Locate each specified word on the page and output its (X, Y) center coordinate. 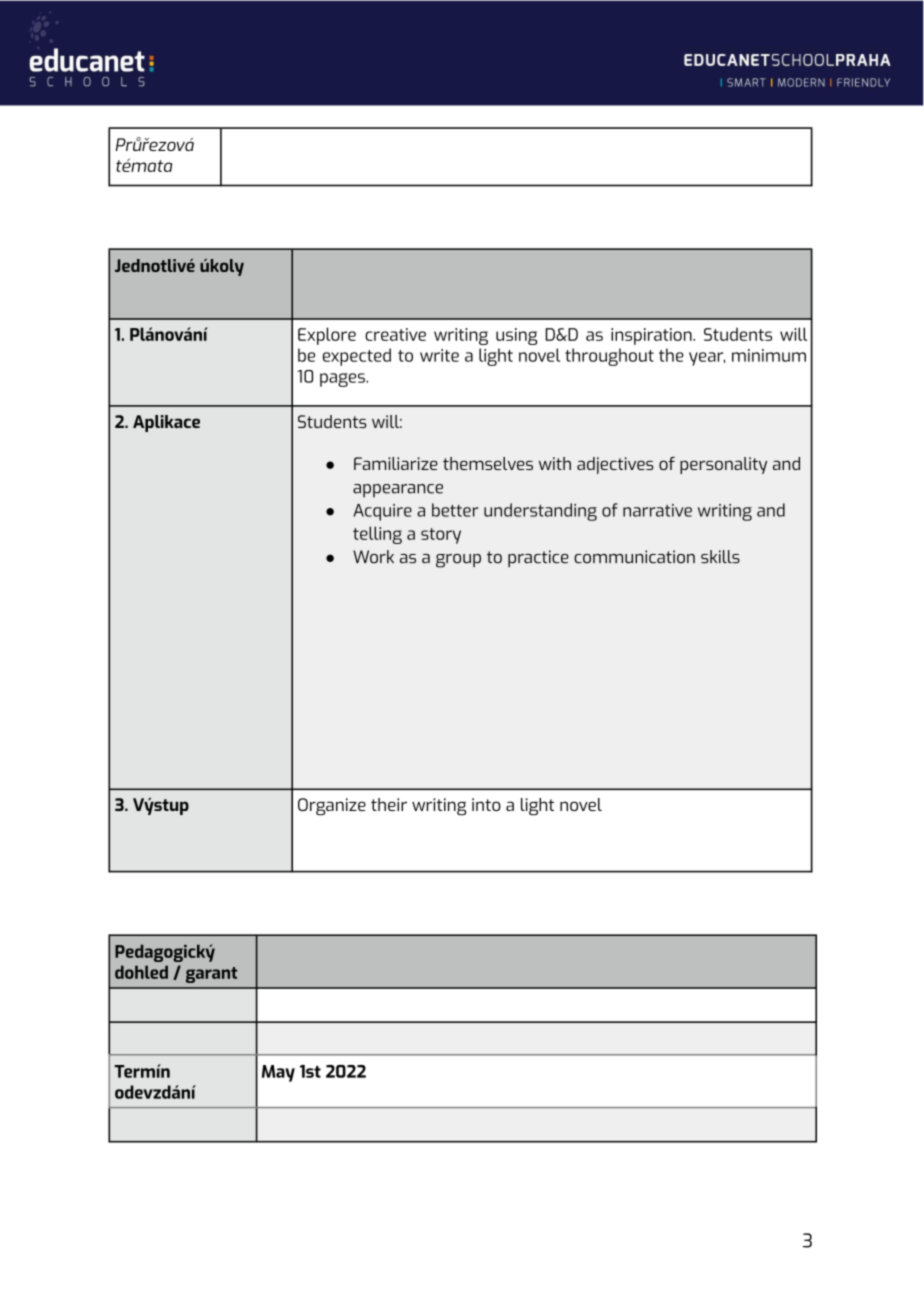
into (486, 804)
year (707, 359)
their (389, 804)
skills (720, 557)
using (516, 336)
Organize (332, 806)
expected (357, 357)
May (278, 1073)
